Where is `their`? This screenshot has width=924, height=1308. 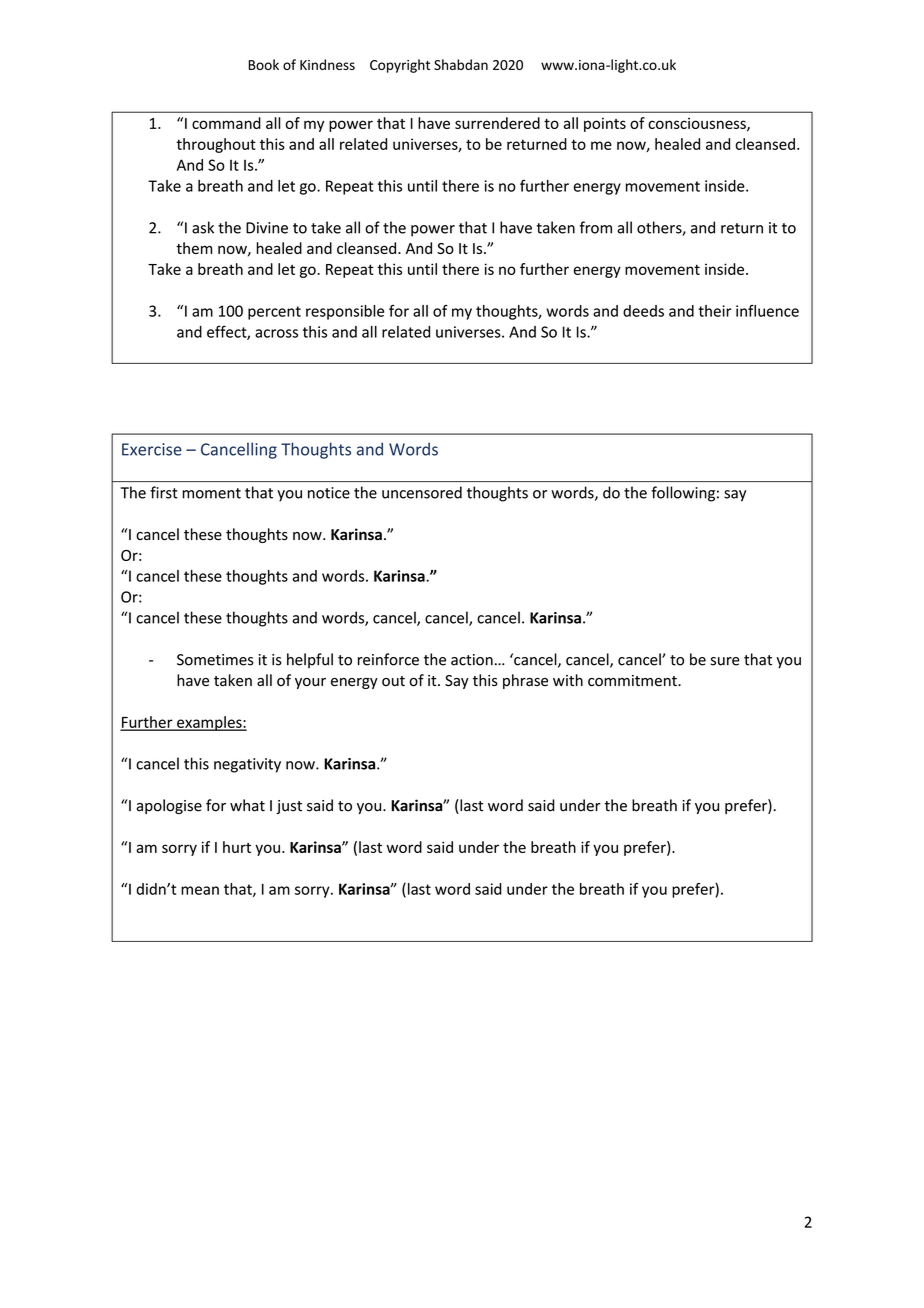 their is located at coordinates (715, 311).
